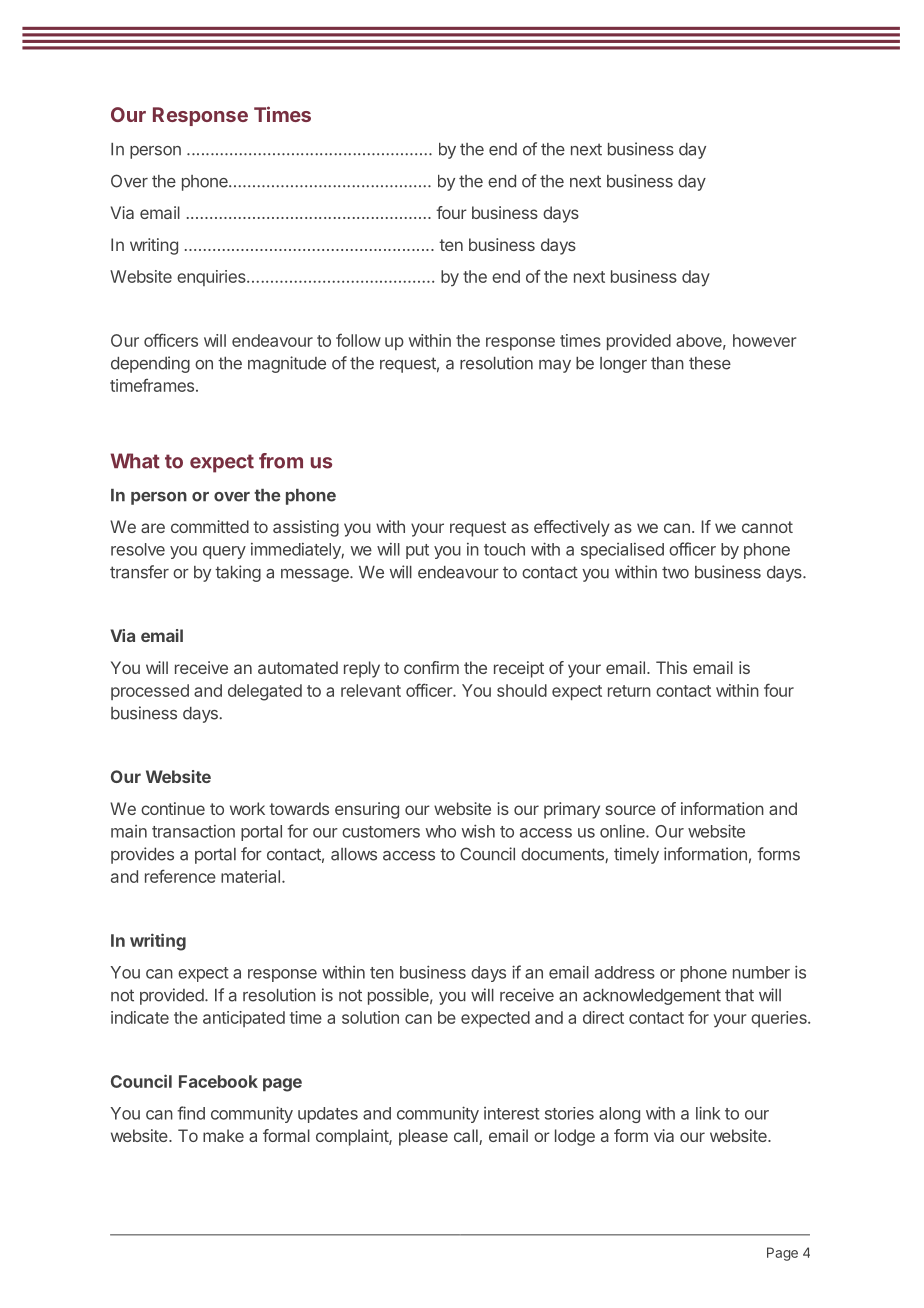 The height and width of the screenshot is (1308, 924). What do you see at coordinates (767, 527) in the screenshot?
I see `cannot` at bounding box center [767, 527].
